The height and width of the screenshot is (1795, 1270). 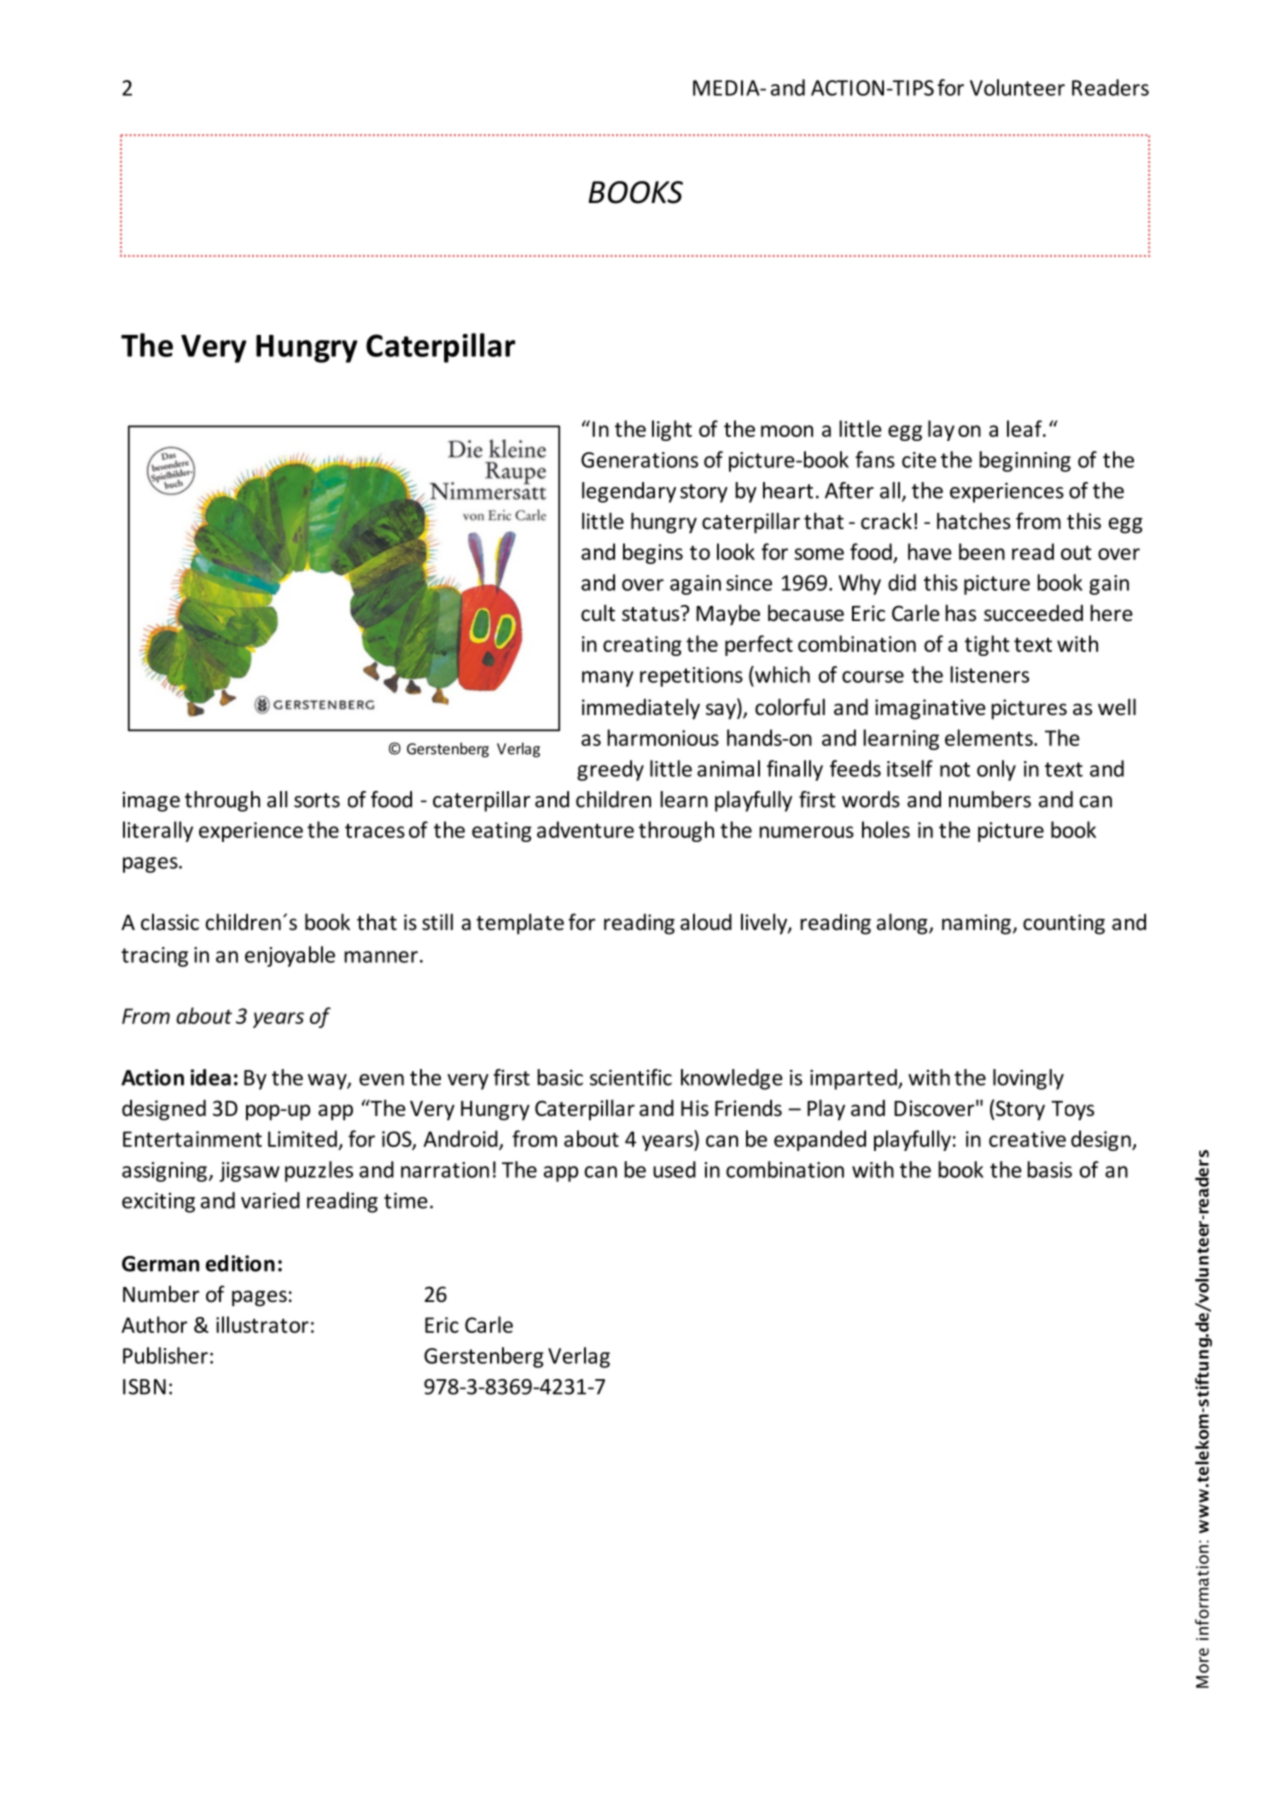 I want to click on literally, so click(x=158, y=831).
